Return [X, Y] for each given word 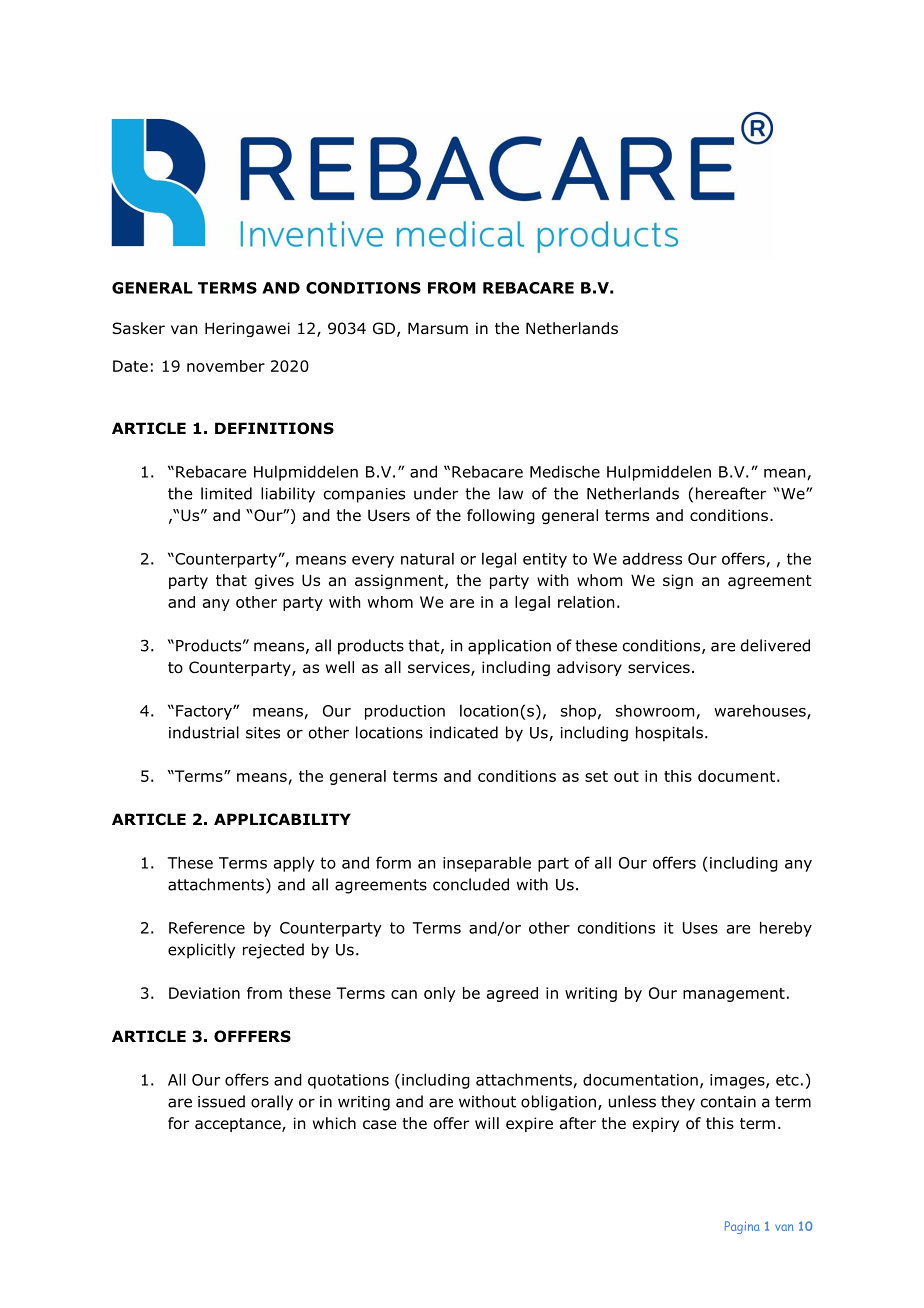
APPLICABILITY [282, 819]
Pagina [742, 1227]
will [487, 1123]
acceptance [239, 1125]
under [436, 493]
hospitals [669, 734]
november [226, 366]
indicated [464, 732]
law [511, 493]
